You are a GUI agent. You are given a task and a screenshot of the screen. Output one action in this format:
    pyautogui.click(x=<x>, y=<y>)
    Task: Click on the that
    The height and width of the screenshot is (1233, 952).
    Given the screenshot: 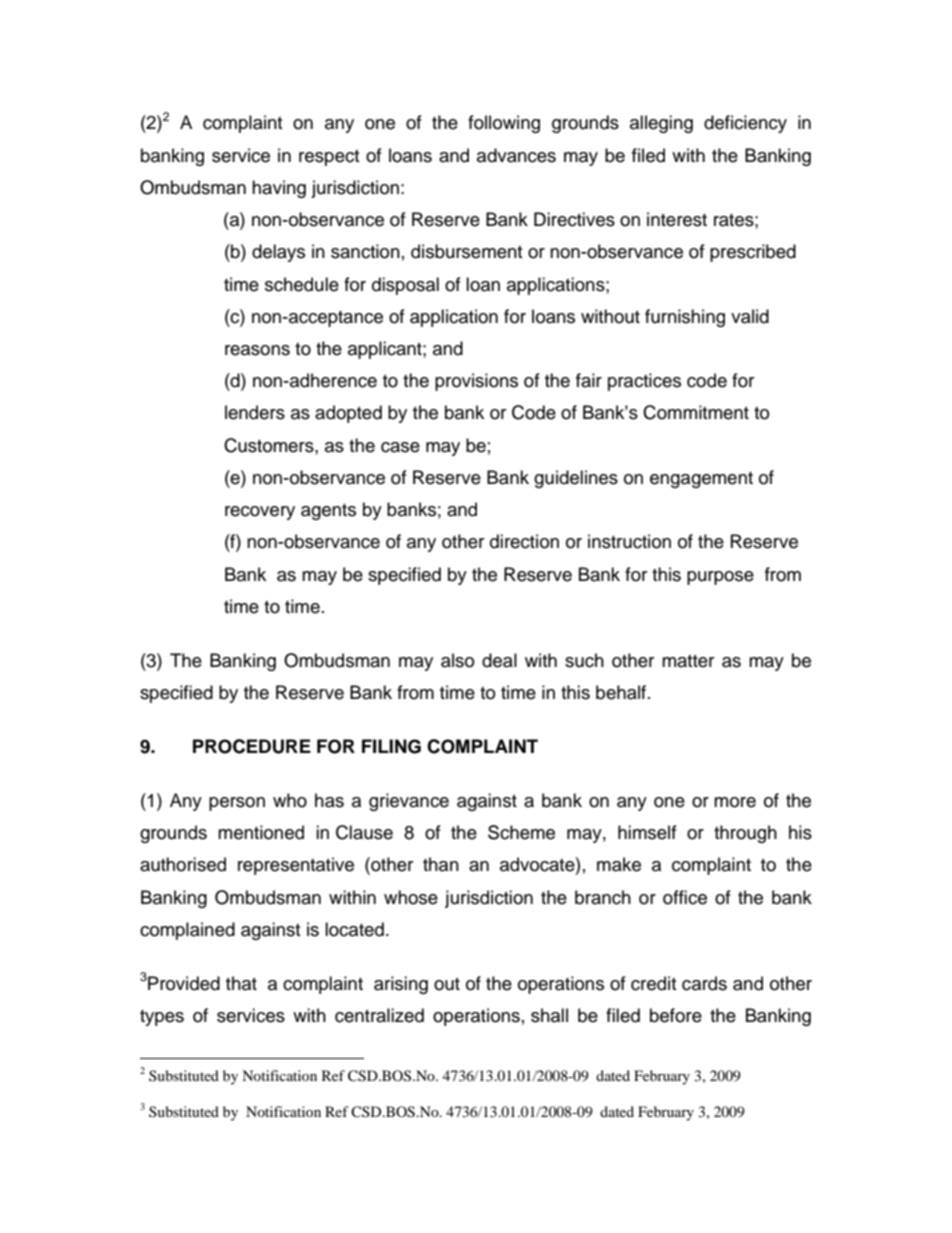 What is the action you would take?
    pyautogui.click(x=241, y=983)
